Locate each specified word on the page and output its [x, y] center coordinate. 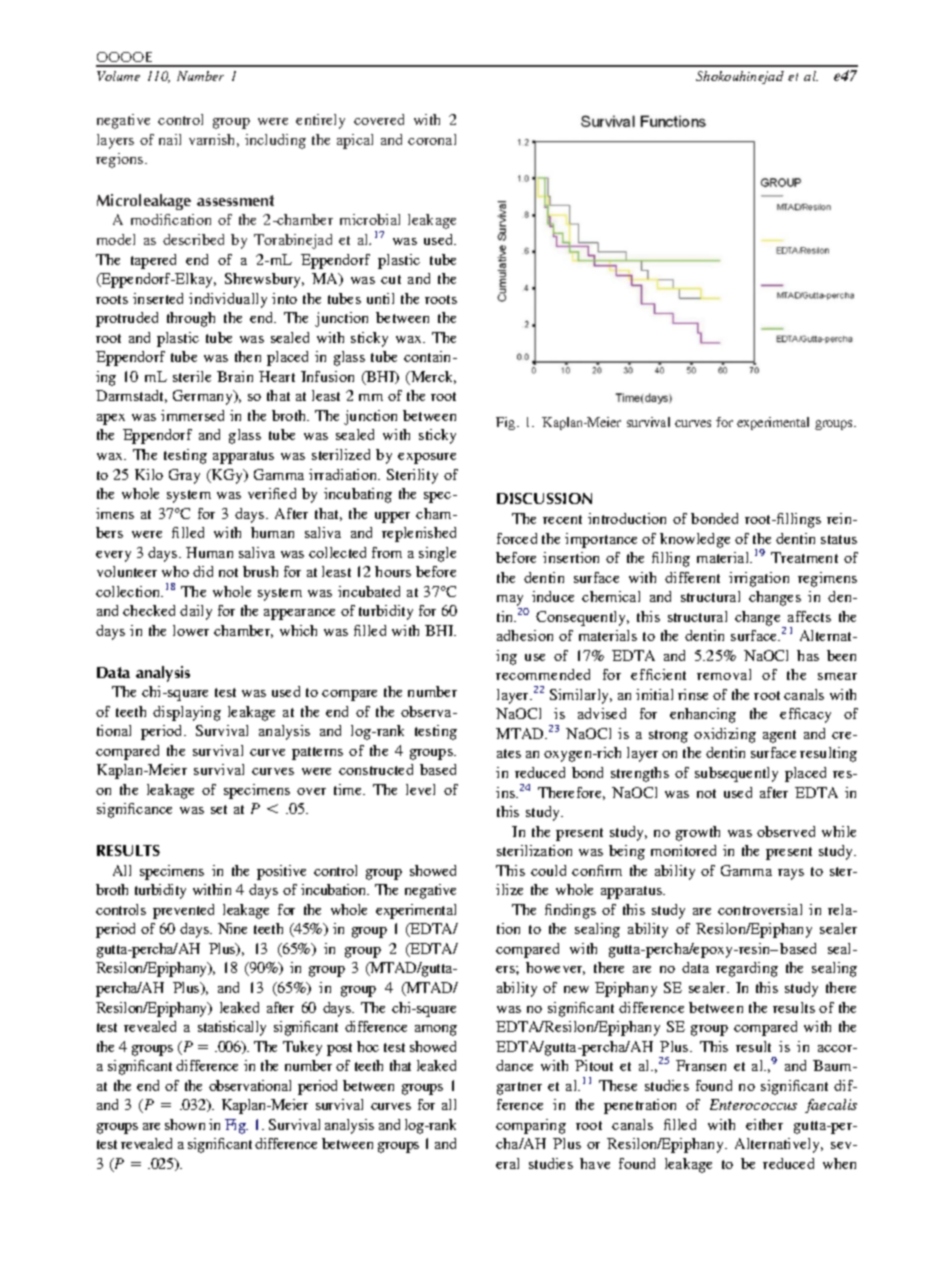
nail [170, 139]
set [219, 809]
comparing [531, 1126]
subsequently [736, 774]
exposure [427, 458]
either [764, 1124]
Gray [184, 476]
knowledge [695, 540]
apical [355, 141]
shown [185, 1124]
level [420, 789]
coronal [432, 139]
